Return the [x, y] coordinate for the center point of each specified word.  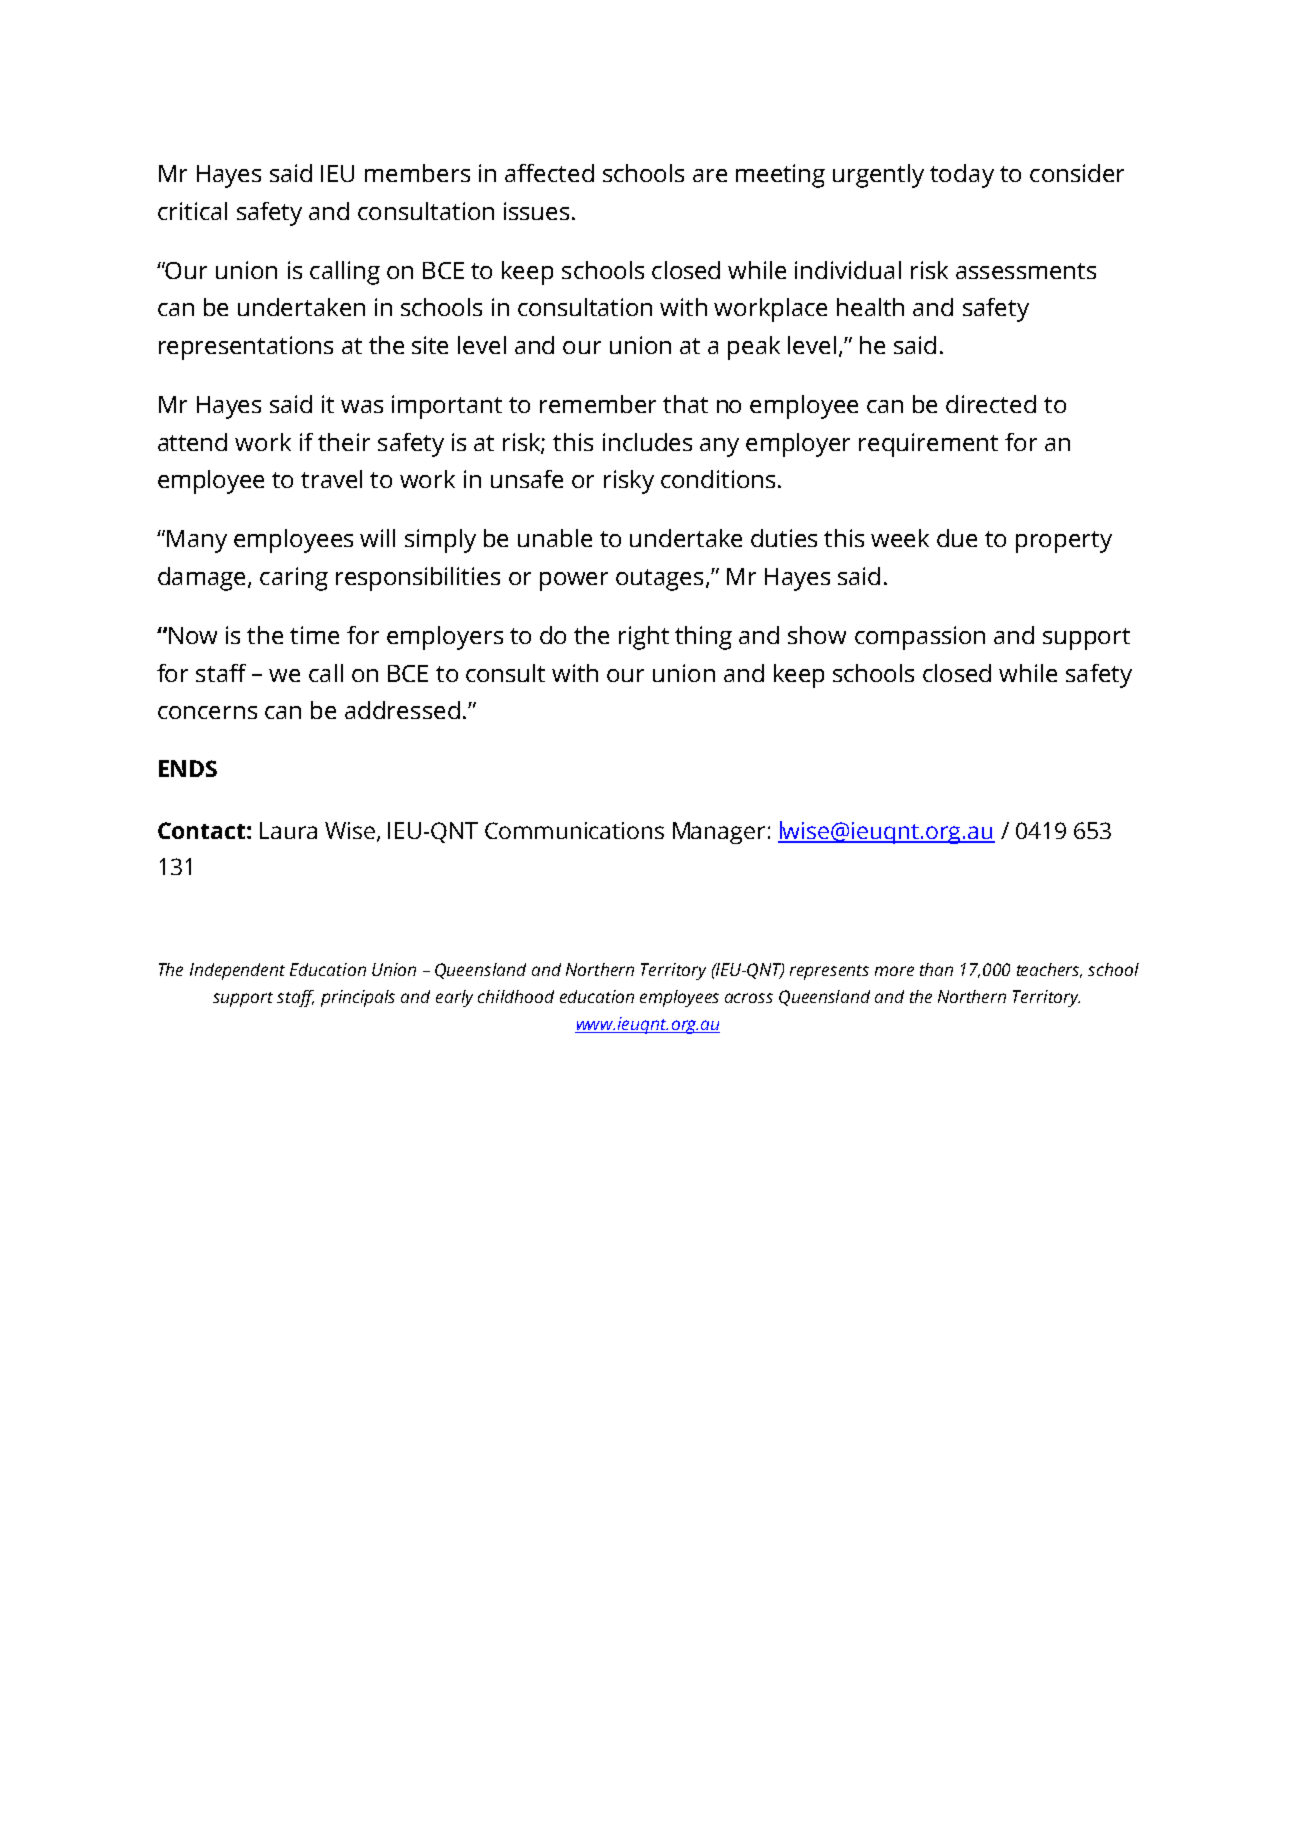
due [957, 538]
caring [294, 579]
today [962, 176]
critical [192, 211]
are [710, 175]
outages [659, 580]
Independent [237, 971]
